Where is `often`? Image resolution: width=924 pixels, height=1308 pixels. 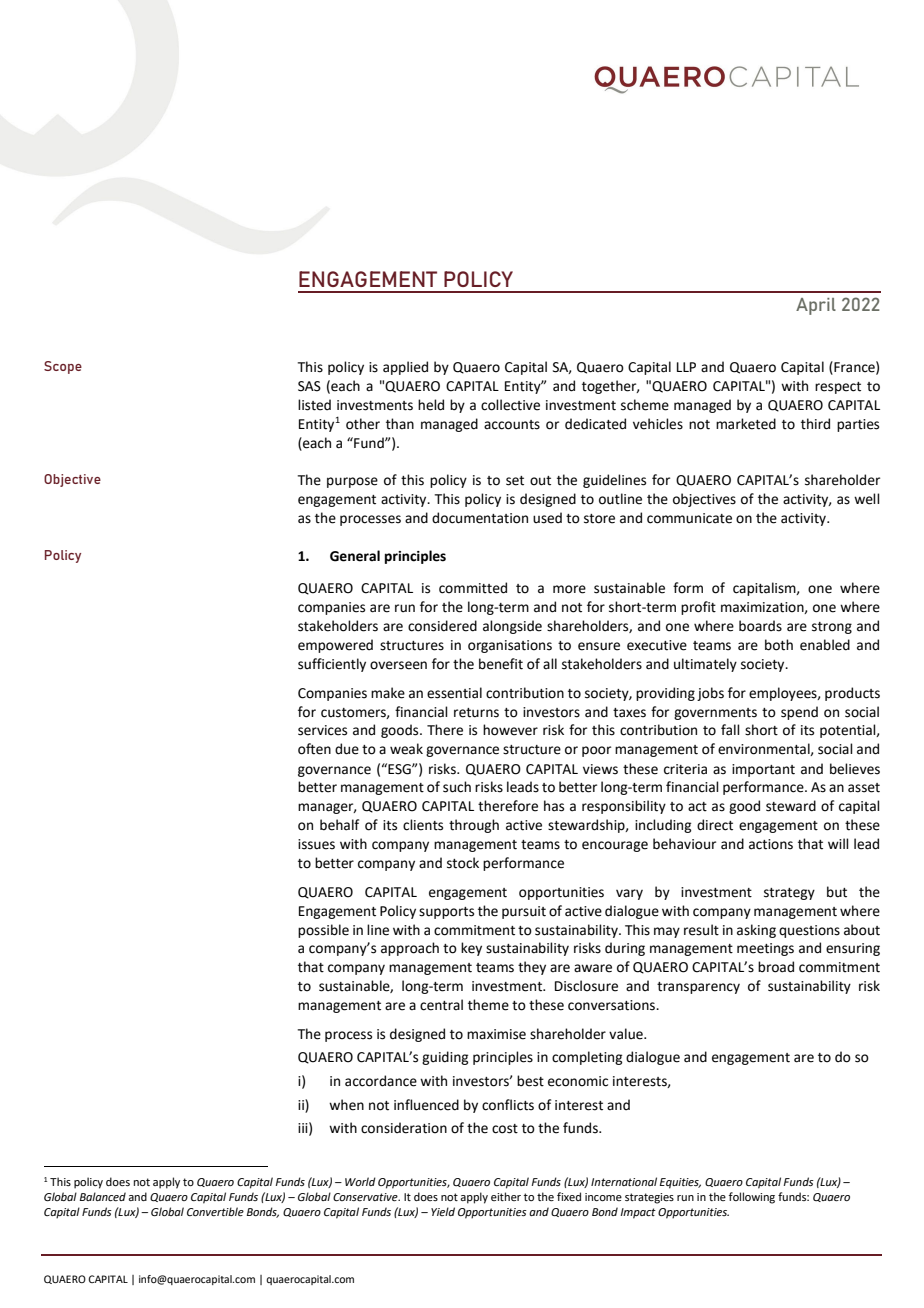 often is located at coordinates (314, 749).
